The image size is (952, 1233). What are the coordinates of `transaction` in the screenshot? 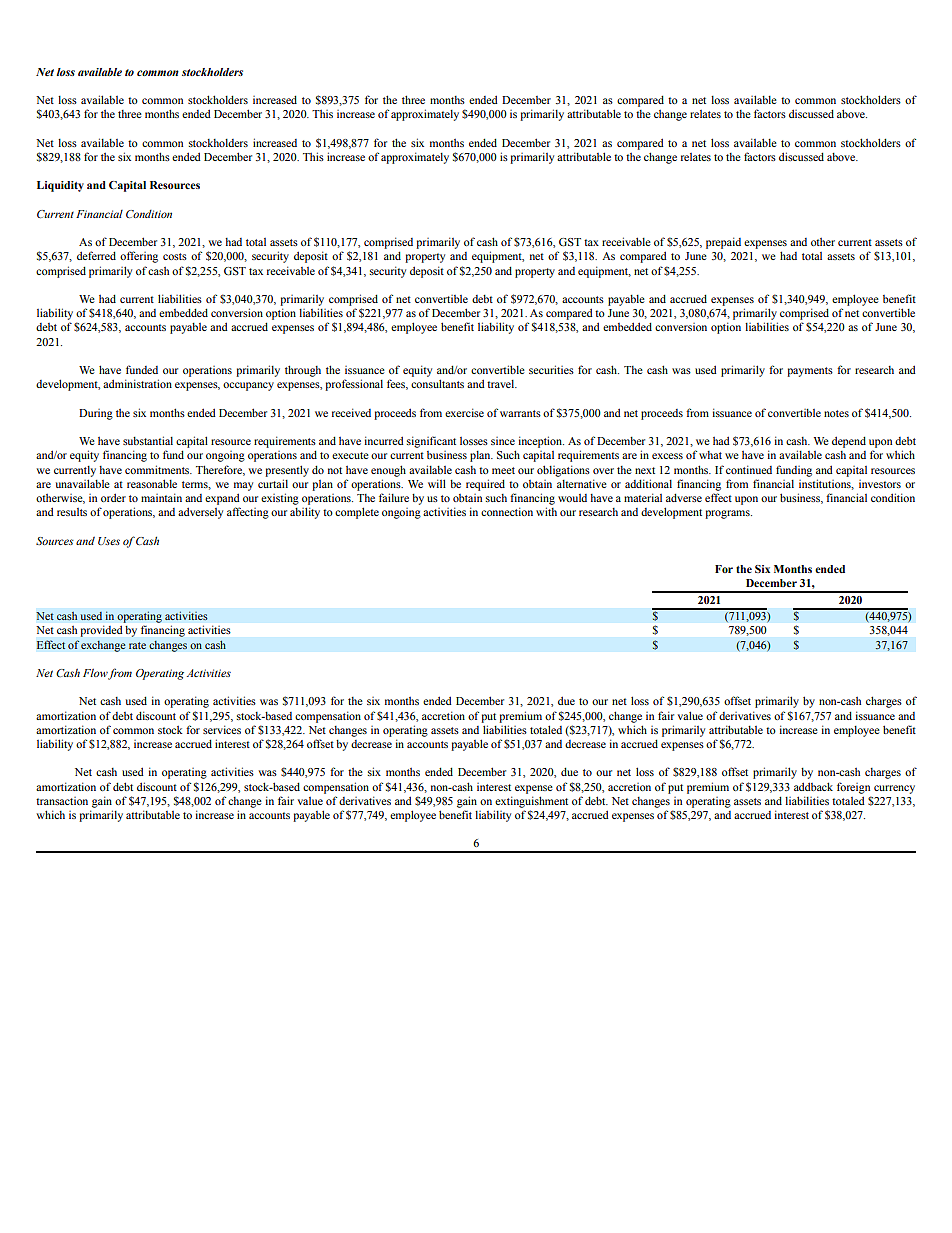 It's located at (62, 801).
